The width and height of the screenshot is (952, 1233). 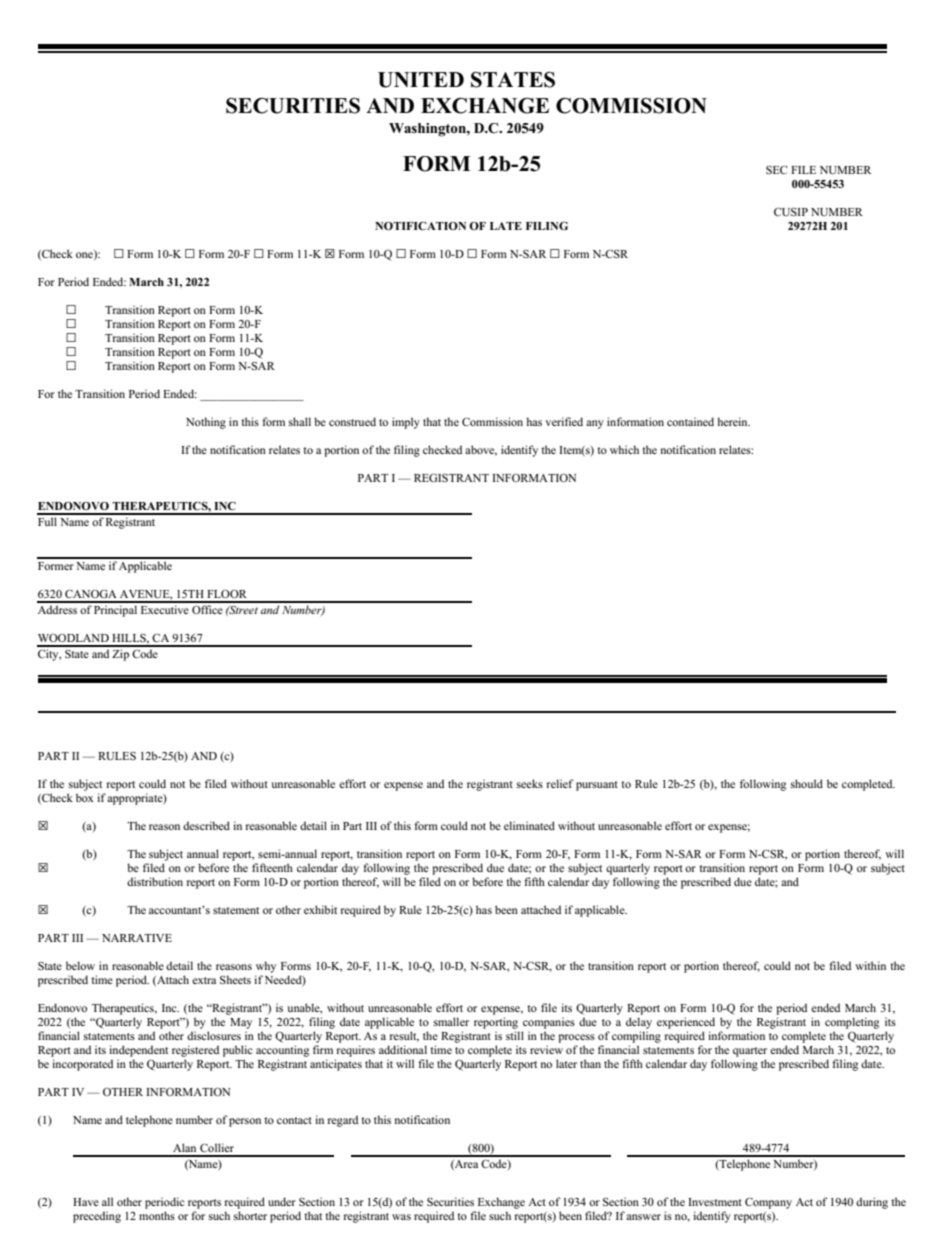 I want to click on seeks, so click(x=530, y=783).
